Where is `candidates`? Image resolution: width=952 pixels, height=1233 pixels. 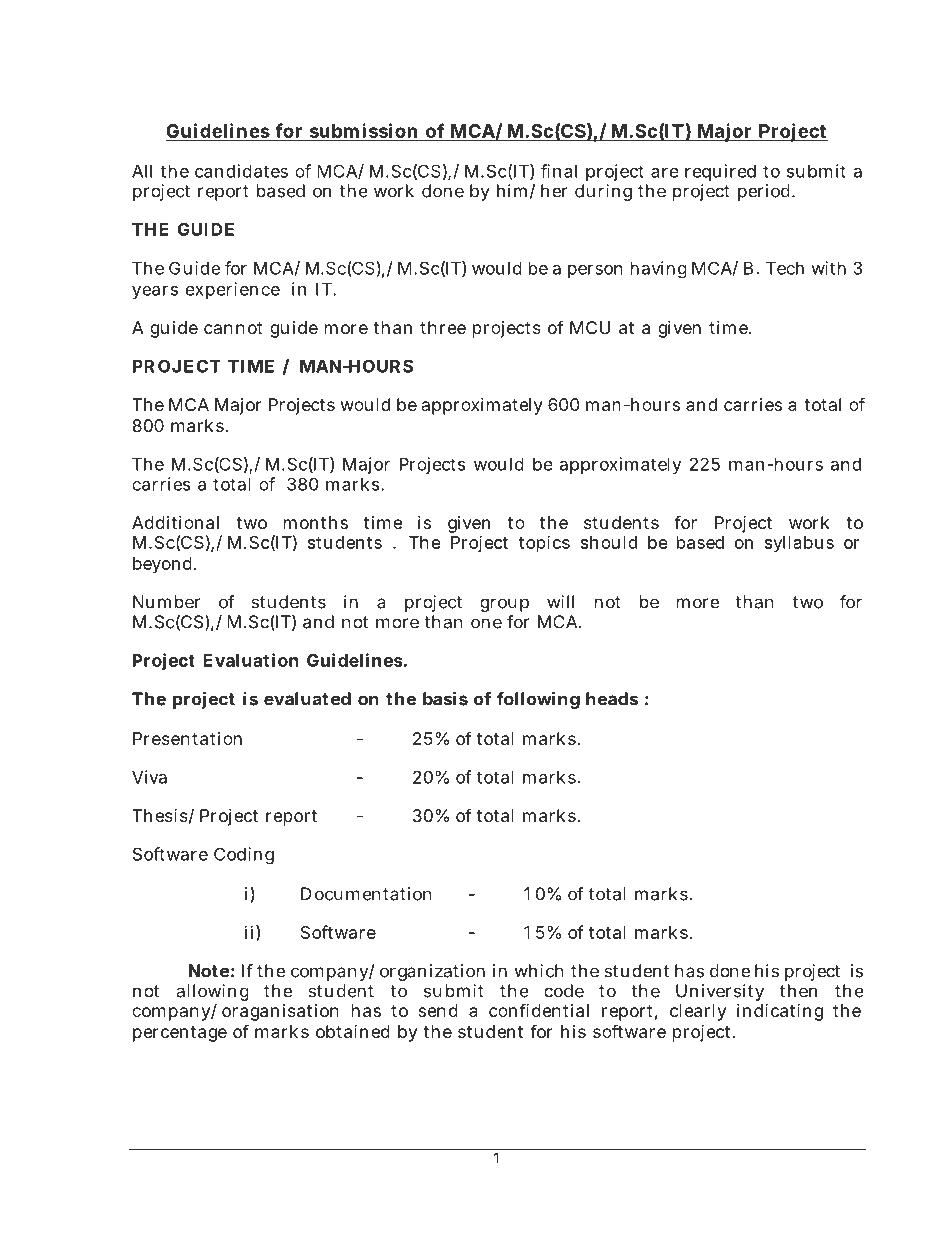 candidates is located at coordinates (241, 171).
